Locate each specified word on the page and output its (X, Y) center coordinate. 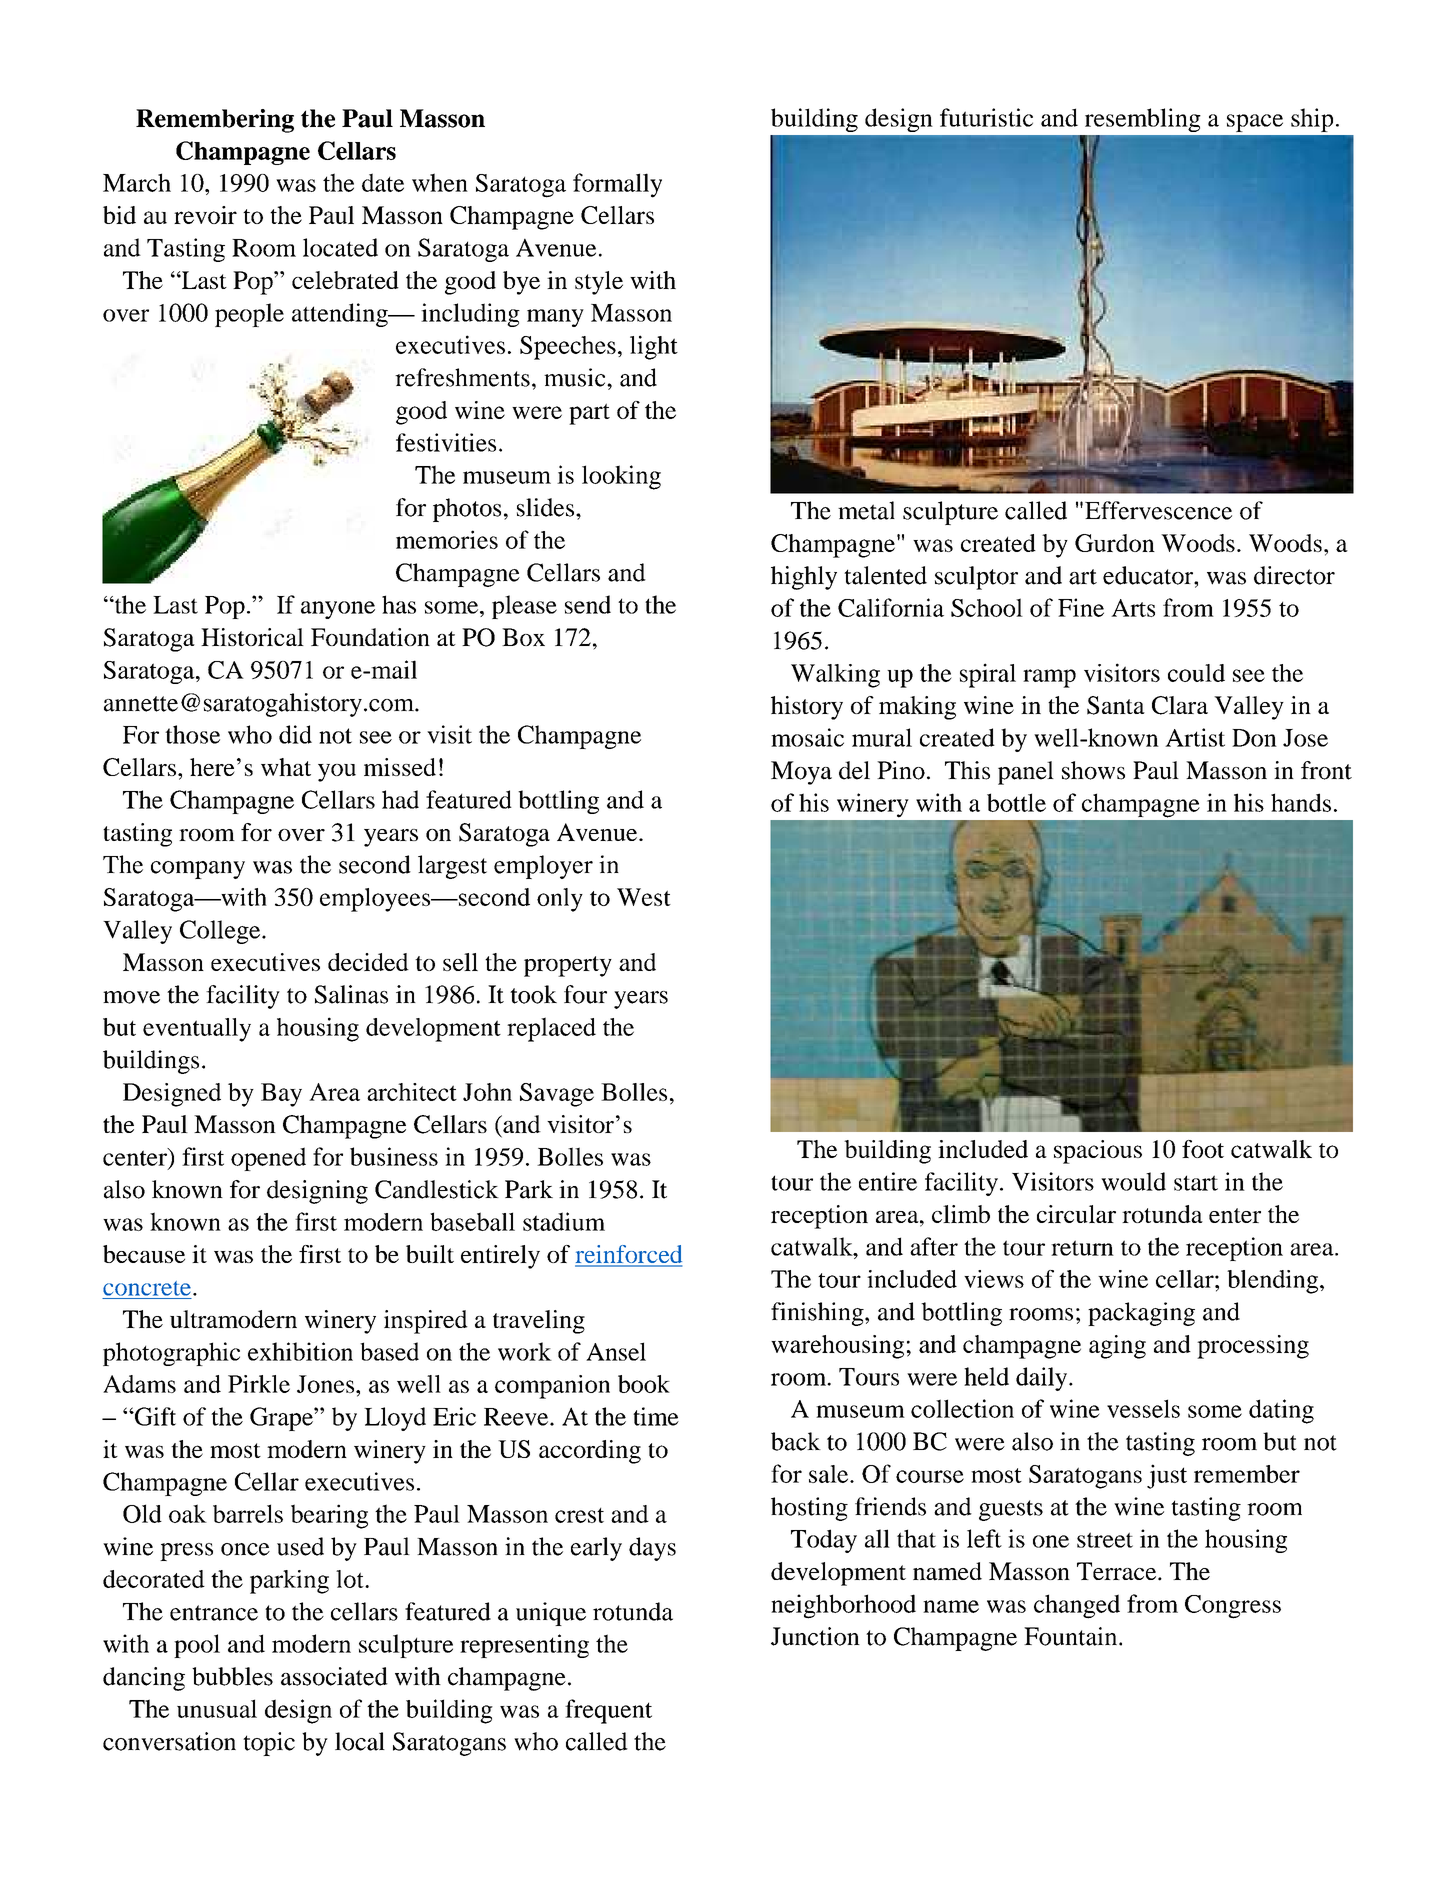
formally (617, 185)
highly (804, 578)
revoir (205, 215)
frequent (608, 1711)
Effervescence (1158, 510)
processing (1253, 1347)
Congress (1233, 1607)
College (221, 932)
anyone (338, 610)
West (644, 897)
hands (1301, 802)
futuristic (986, 117)
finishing (818, 1314)
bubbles (232, 1676)
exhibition (300, 1351)
